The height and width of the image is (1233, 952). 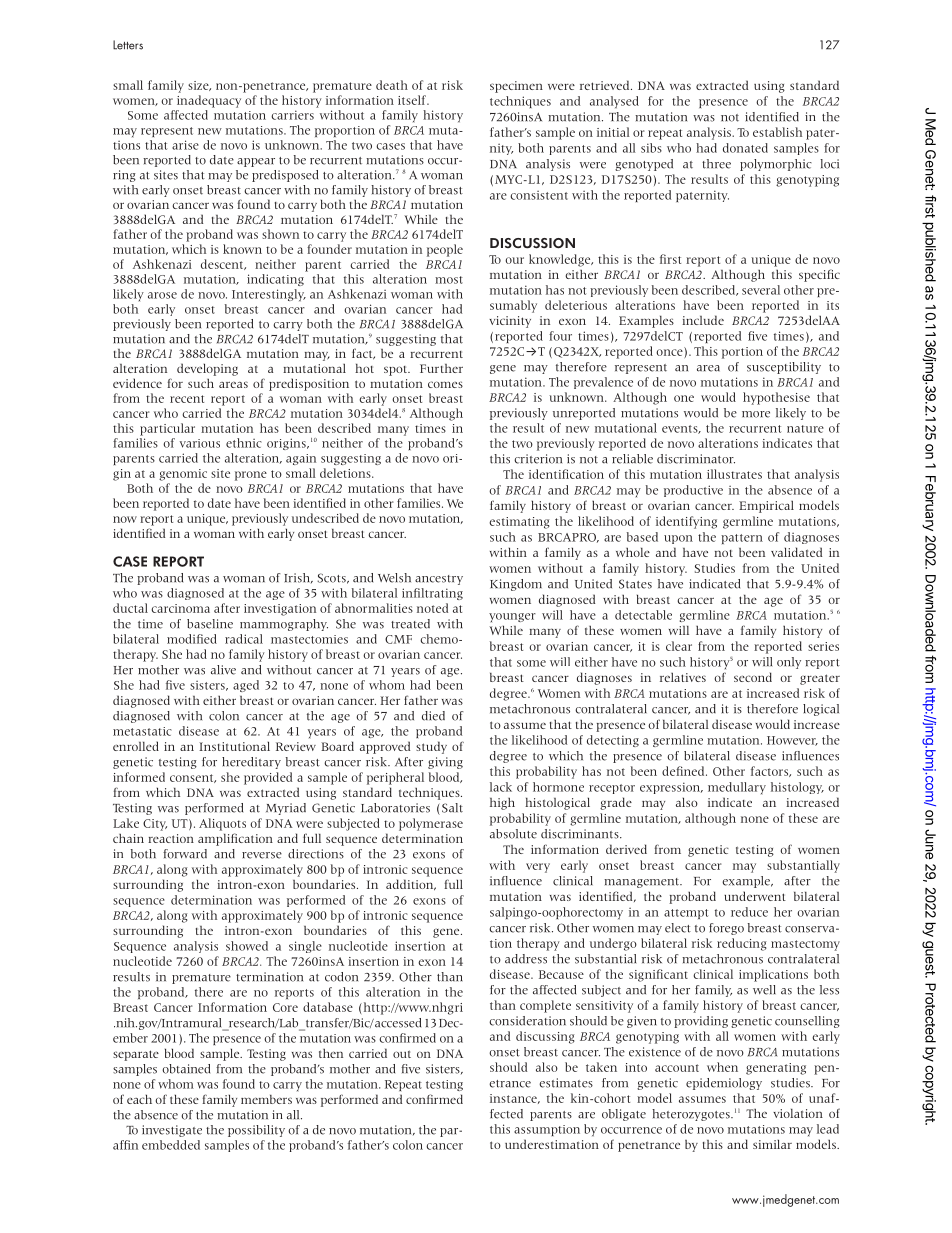 I want to click on size, so click(x=199, y=86).
